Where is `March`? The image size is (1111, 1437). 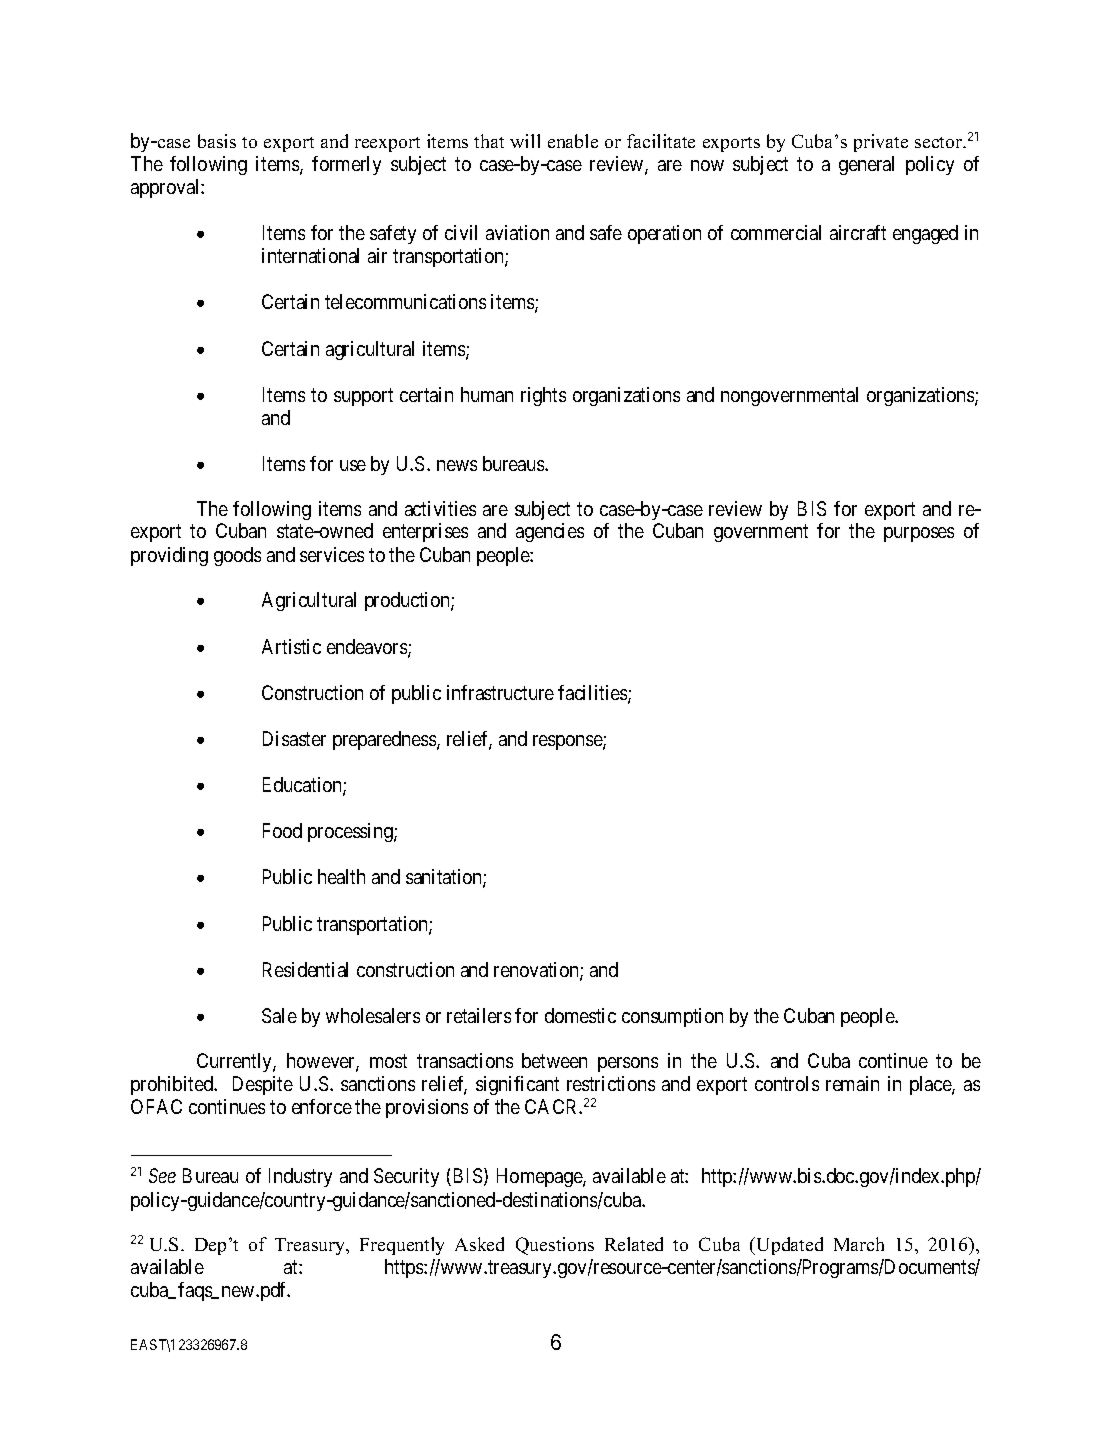 March is located at coordinates (859, 1244).
